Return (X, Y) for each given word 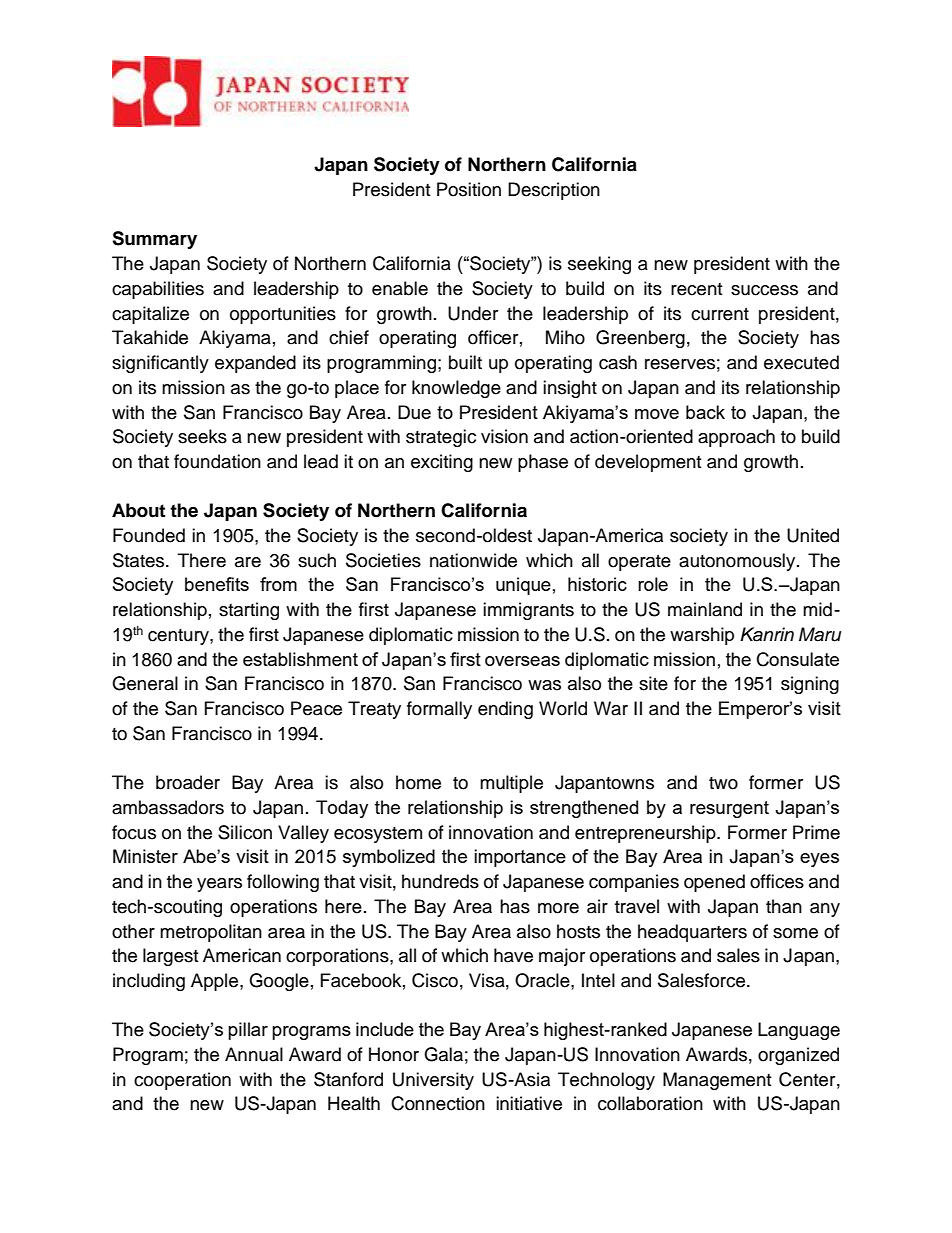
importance (520, 858)
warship (702, 636)
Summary (154, 240)
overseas (522, 661)
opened (714, 883)
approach (736, 438)
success (764, 290)
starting (249, 611)
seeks (202, 436)
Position (469, 189)
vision (504, 436)
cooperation (182, 1081)
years (219, 885)
